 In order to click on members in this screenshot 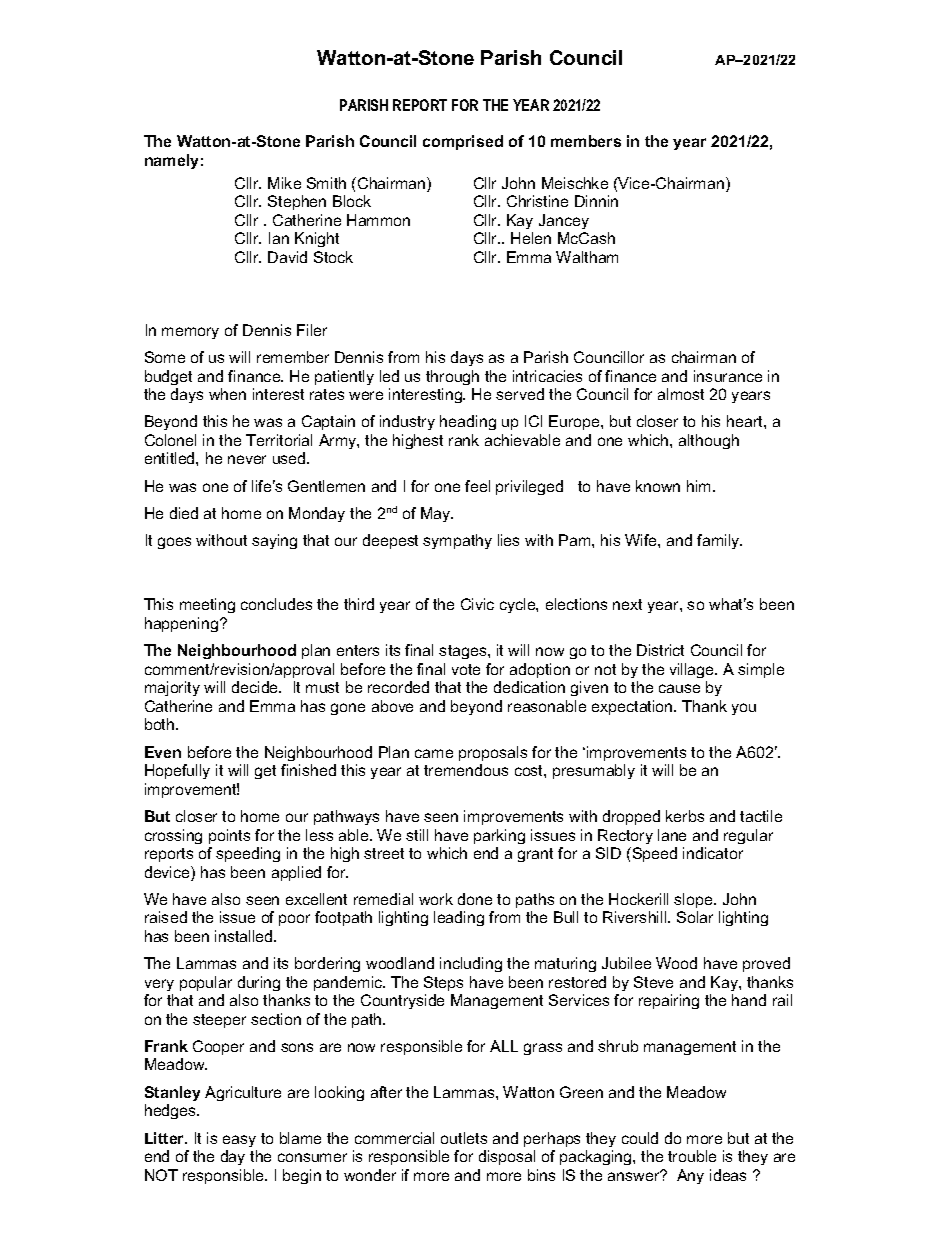, I will do `click(586, 141)`.
